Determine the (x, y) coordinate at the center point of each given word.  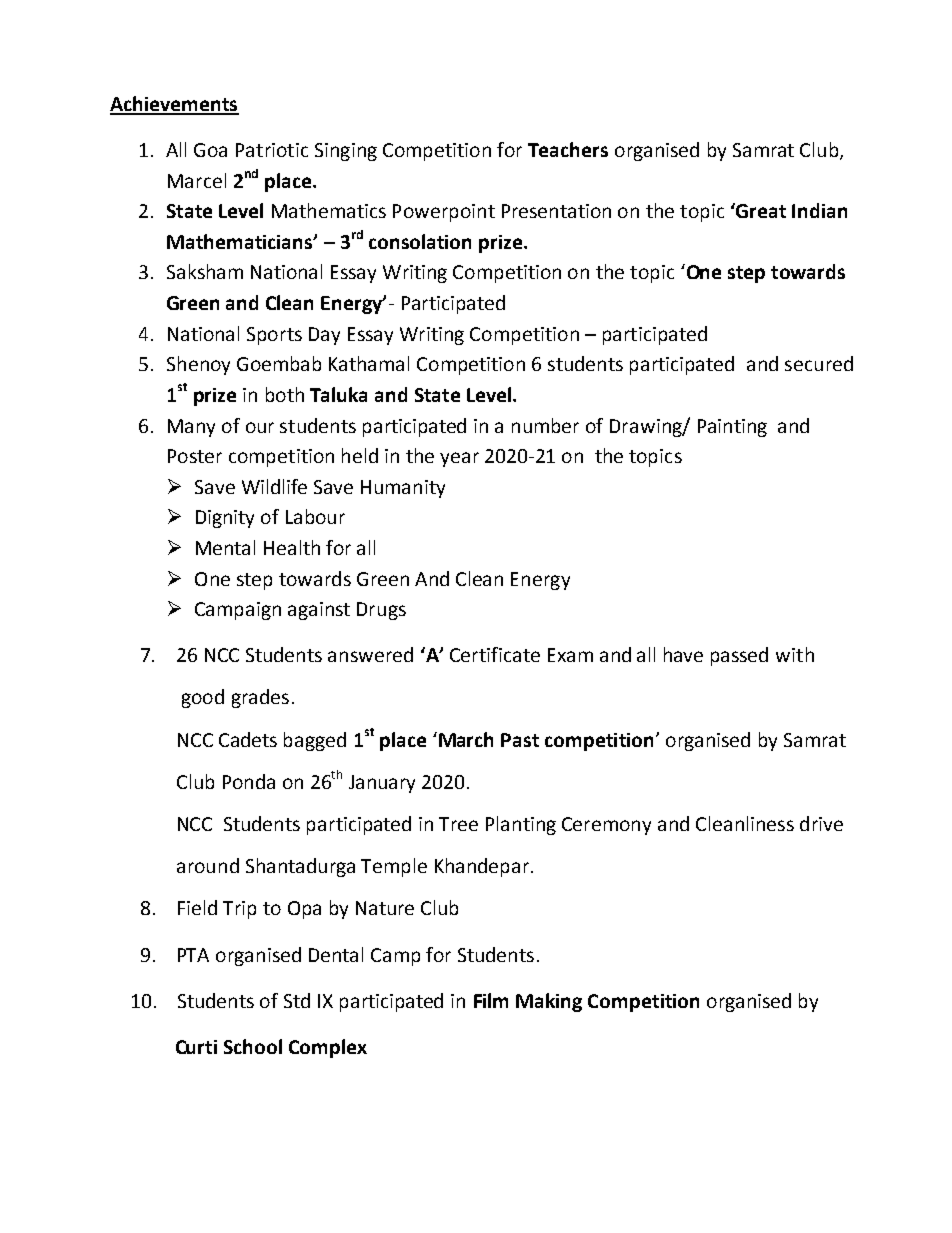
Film (491, 1000)
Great (760, 210)
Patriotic (272, 150)
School (253, 1046)
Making (549, 1002)
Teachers (568, 149)
